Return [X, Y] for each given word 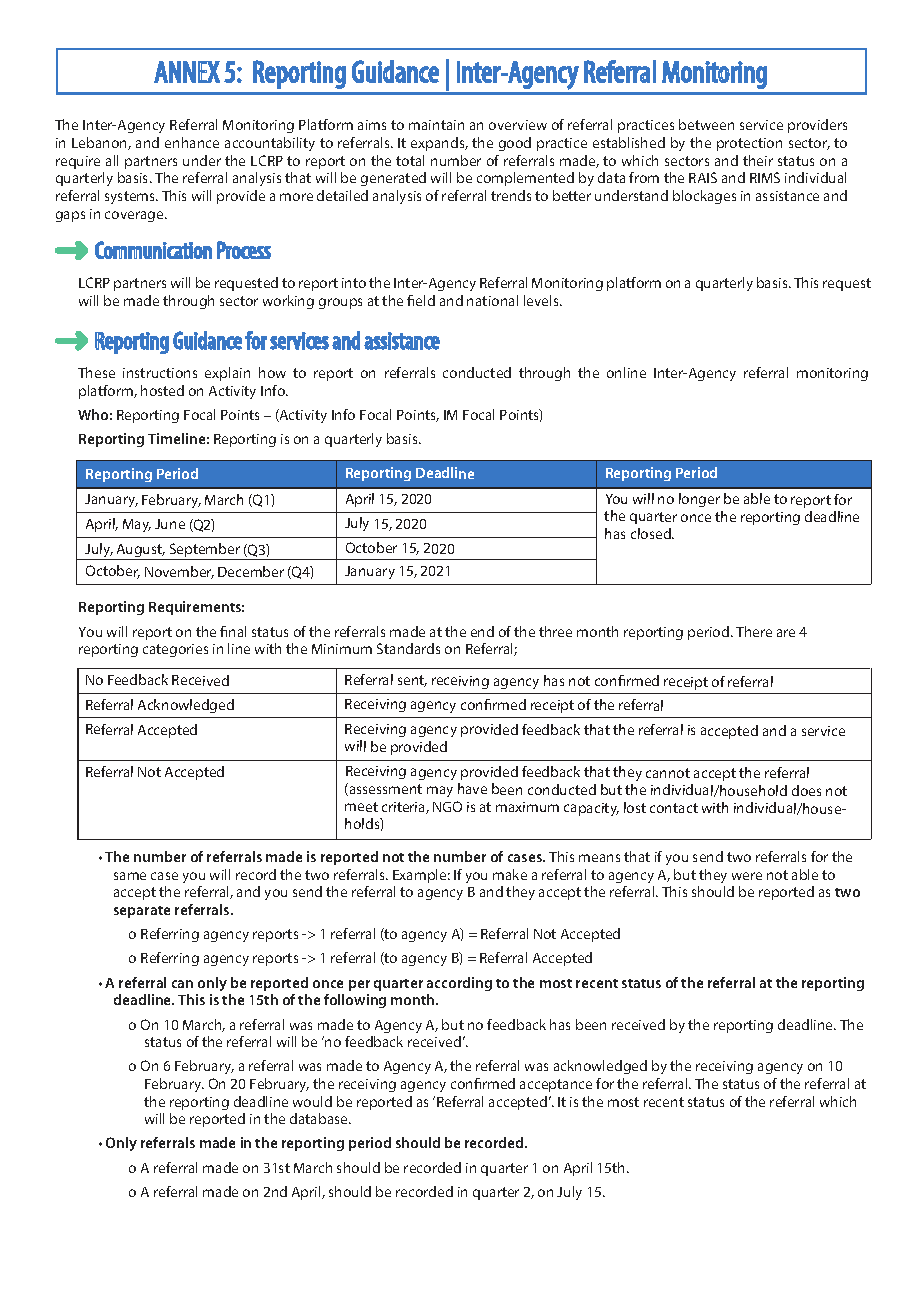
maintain [436, 125]
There [754, 631]
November [179, 572]
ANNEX [187, 72]
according [459, 984]
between [706, 124]
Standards [408, 648]
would [312, 1101]
